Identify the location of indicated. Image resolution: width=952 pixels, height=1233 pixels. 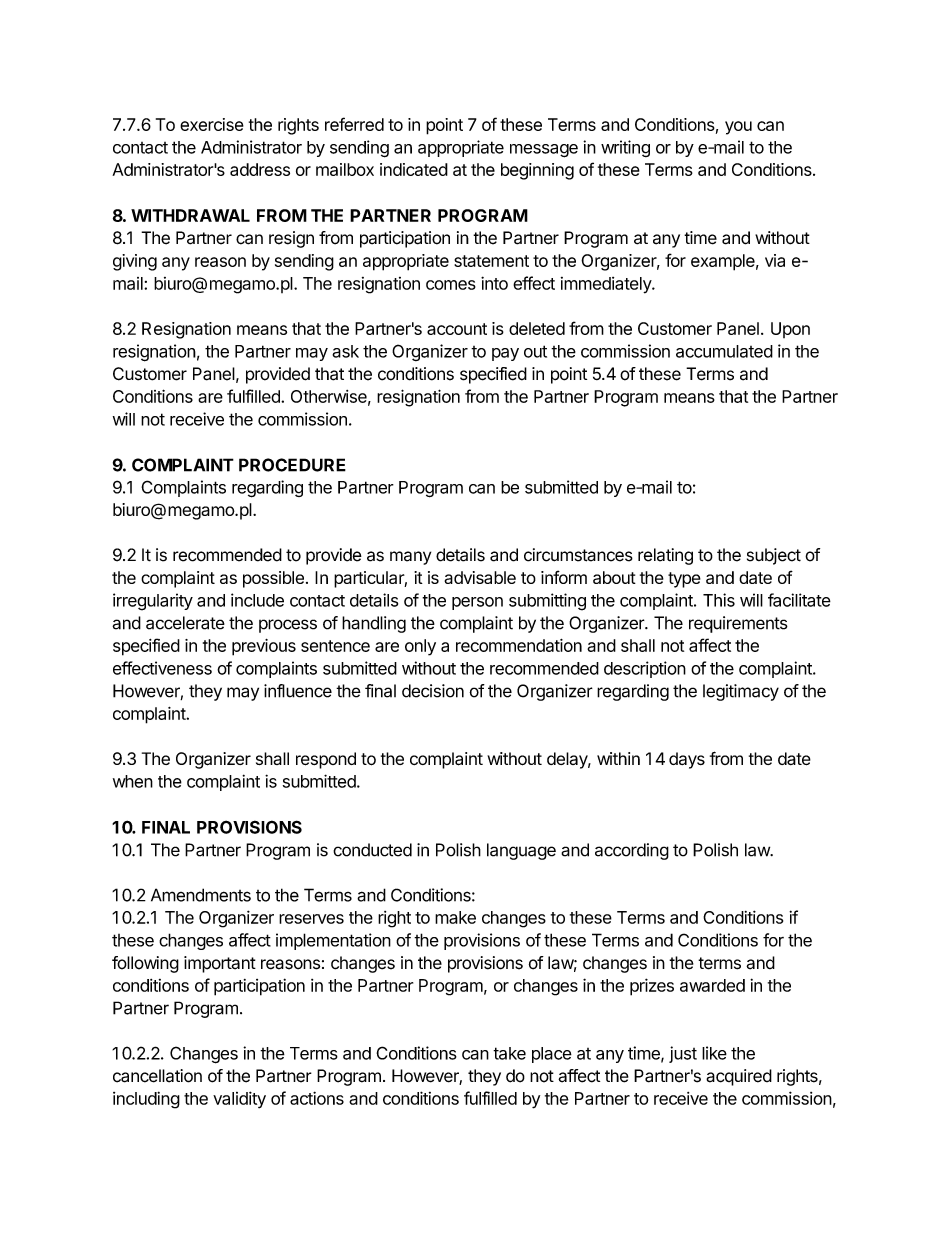
(414, 169).
